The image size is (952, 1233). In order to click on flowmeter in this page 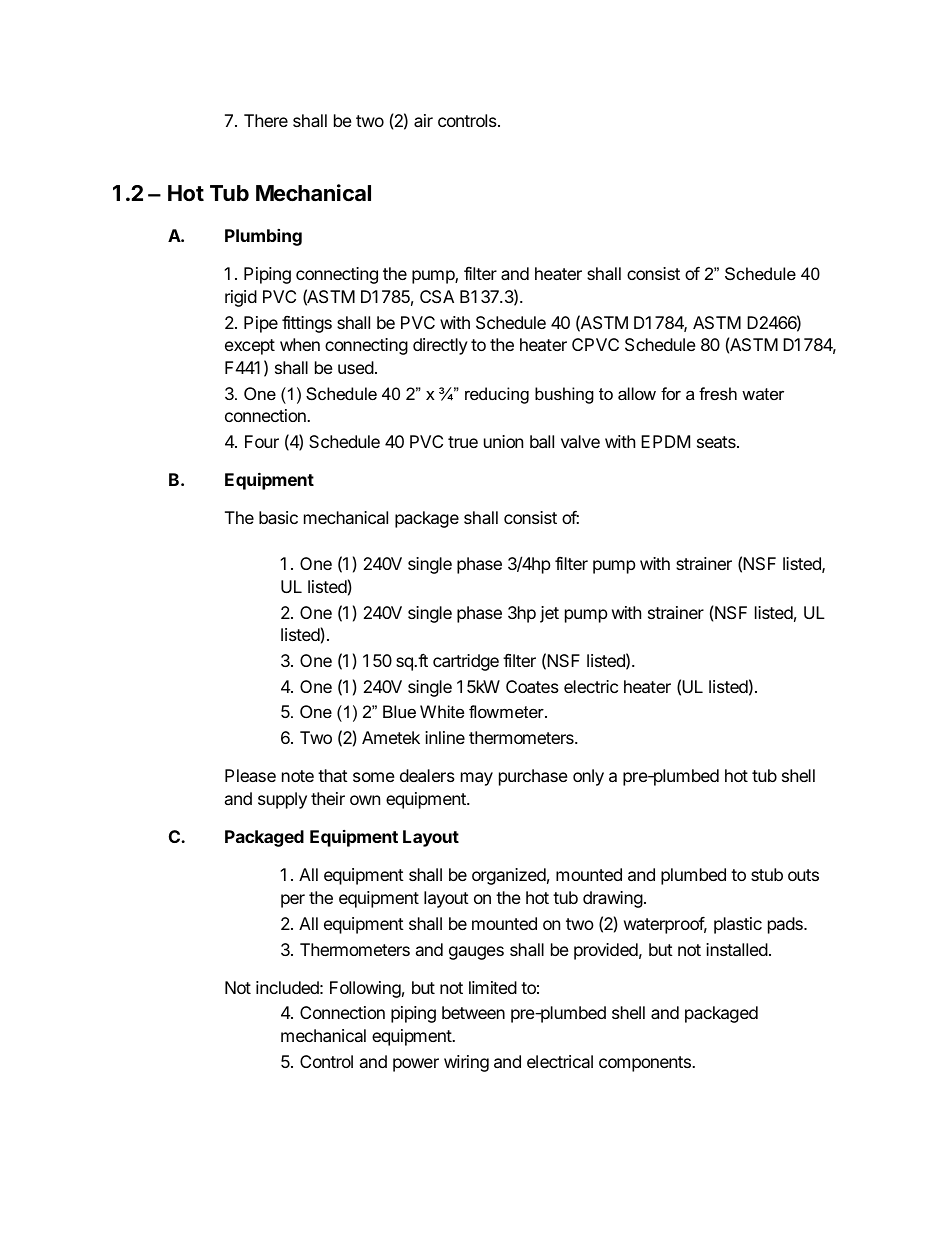, I will do `click(507, 711)`.
